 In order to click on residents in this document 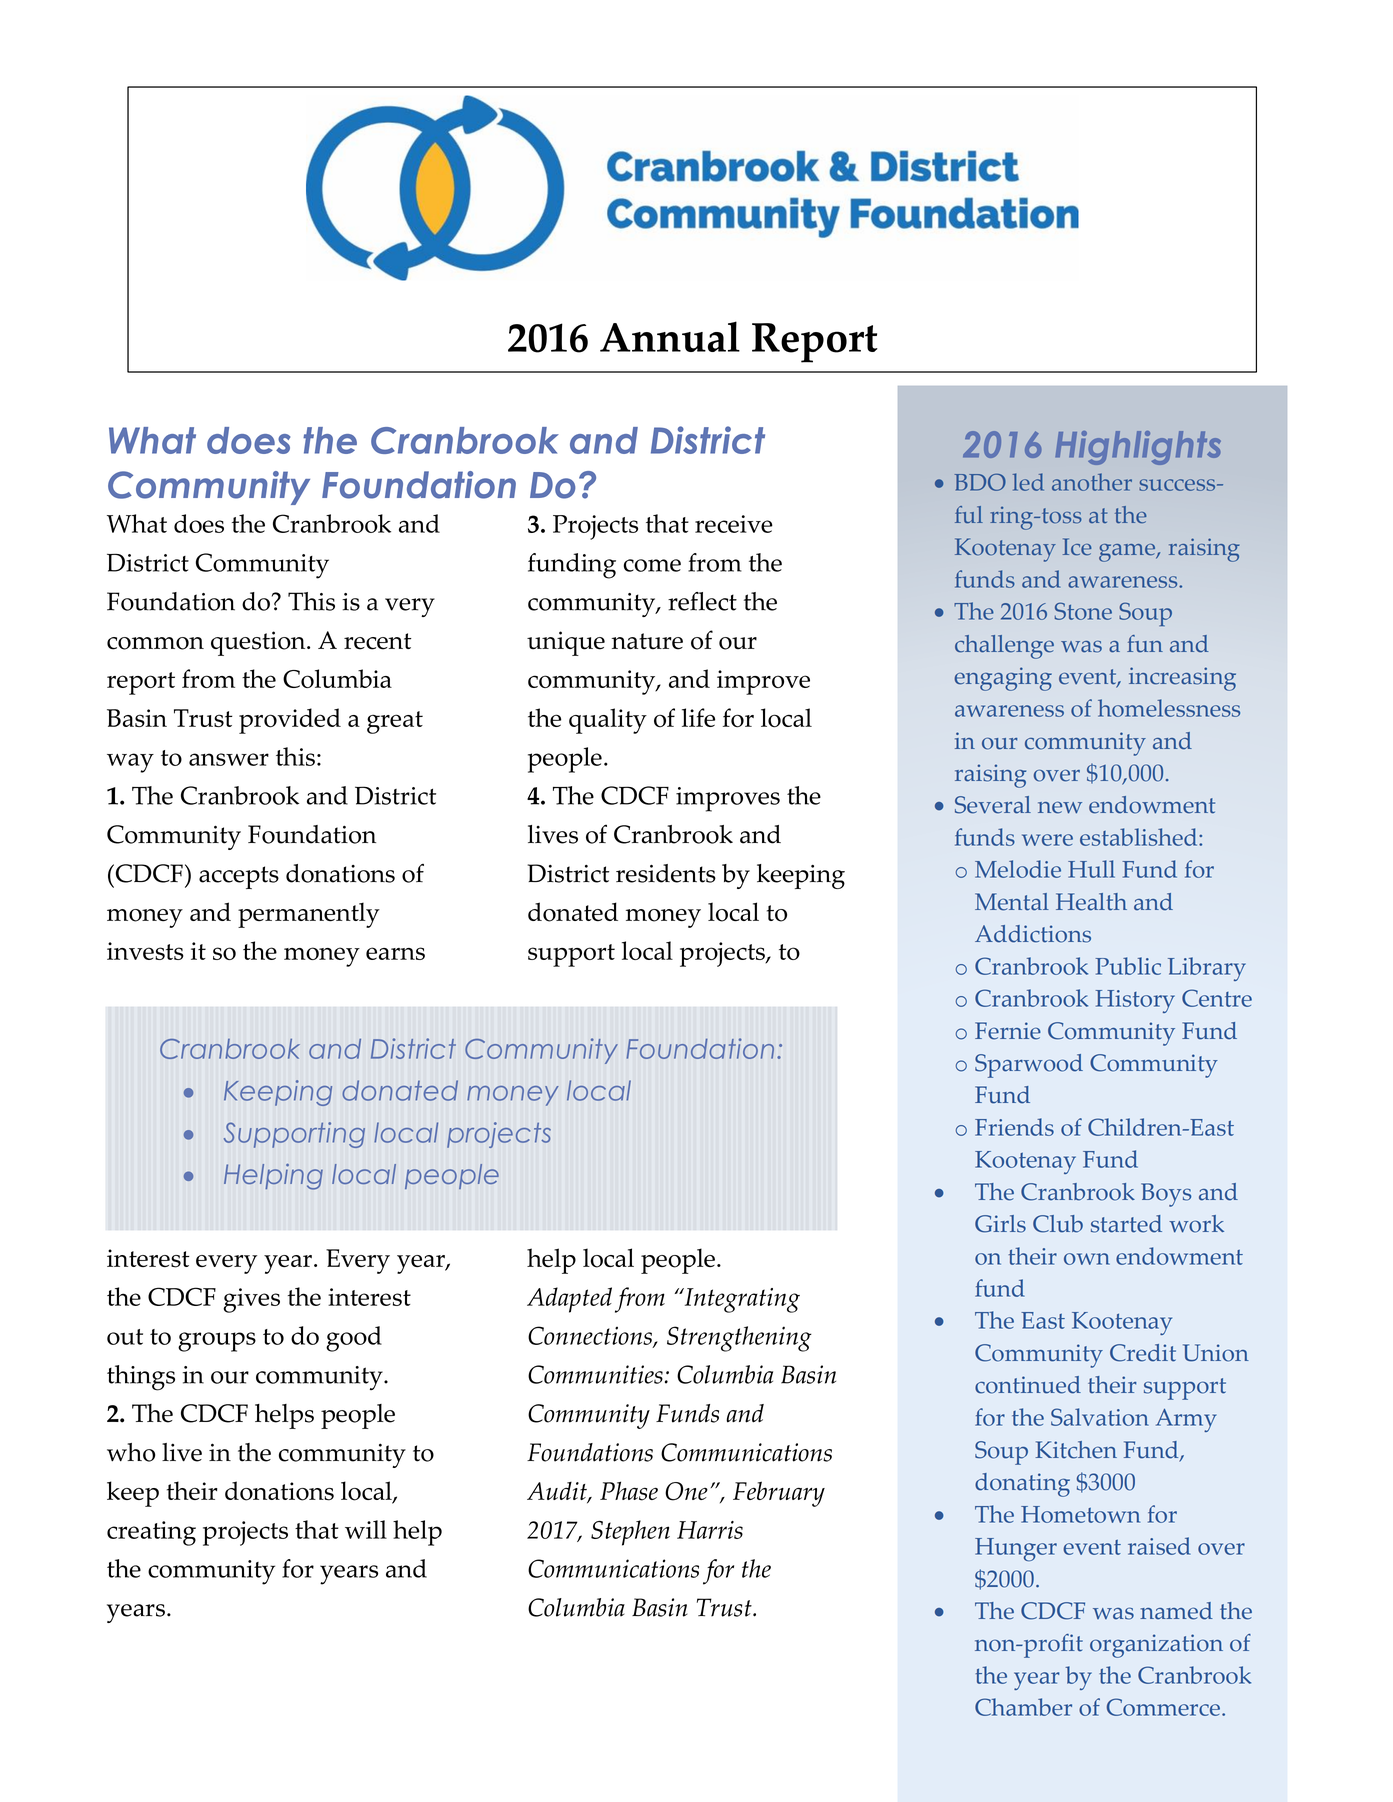, I will do `click(666, 873)`.
